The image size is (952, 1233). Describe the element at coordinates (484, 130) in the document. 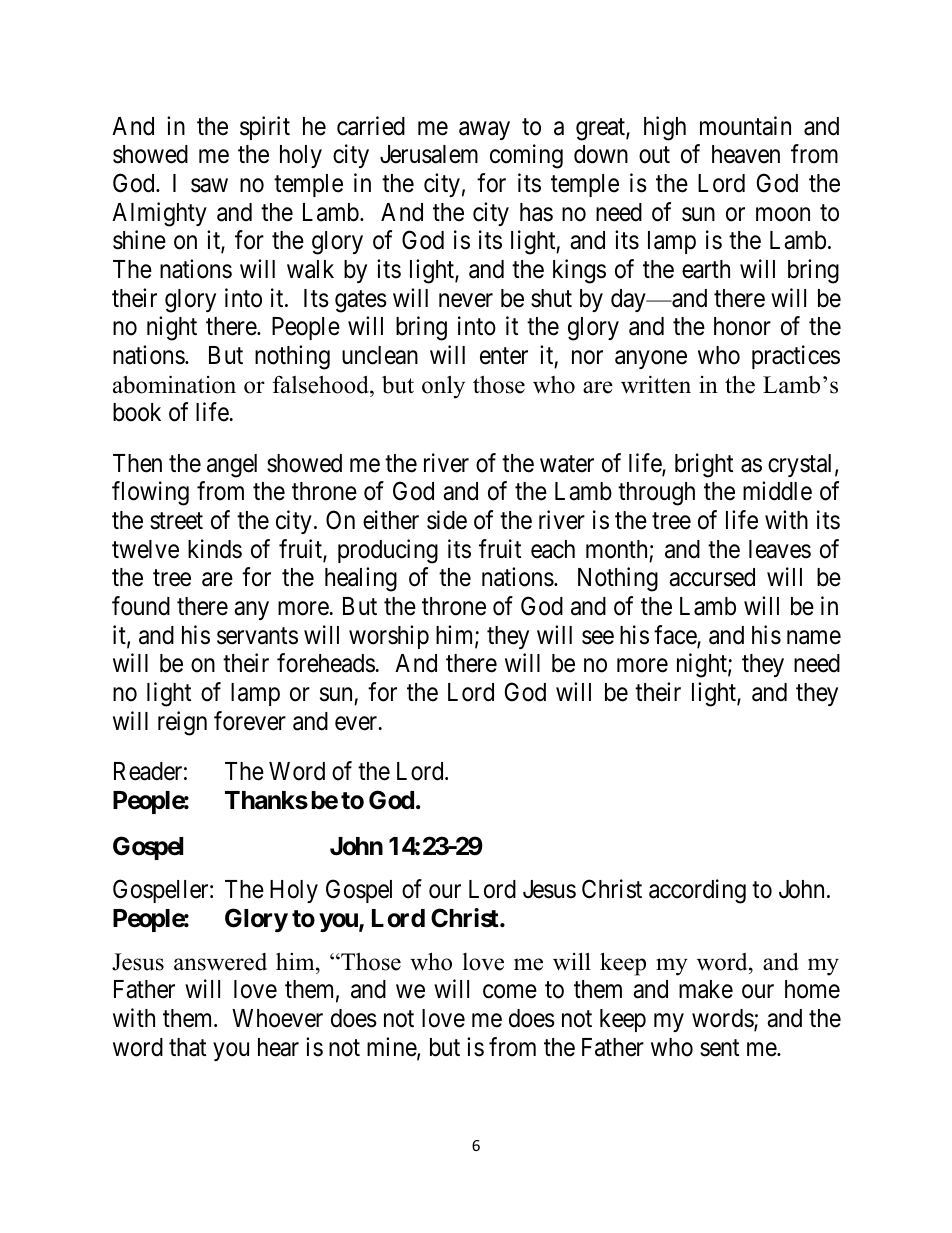

I see `away` at that location.
